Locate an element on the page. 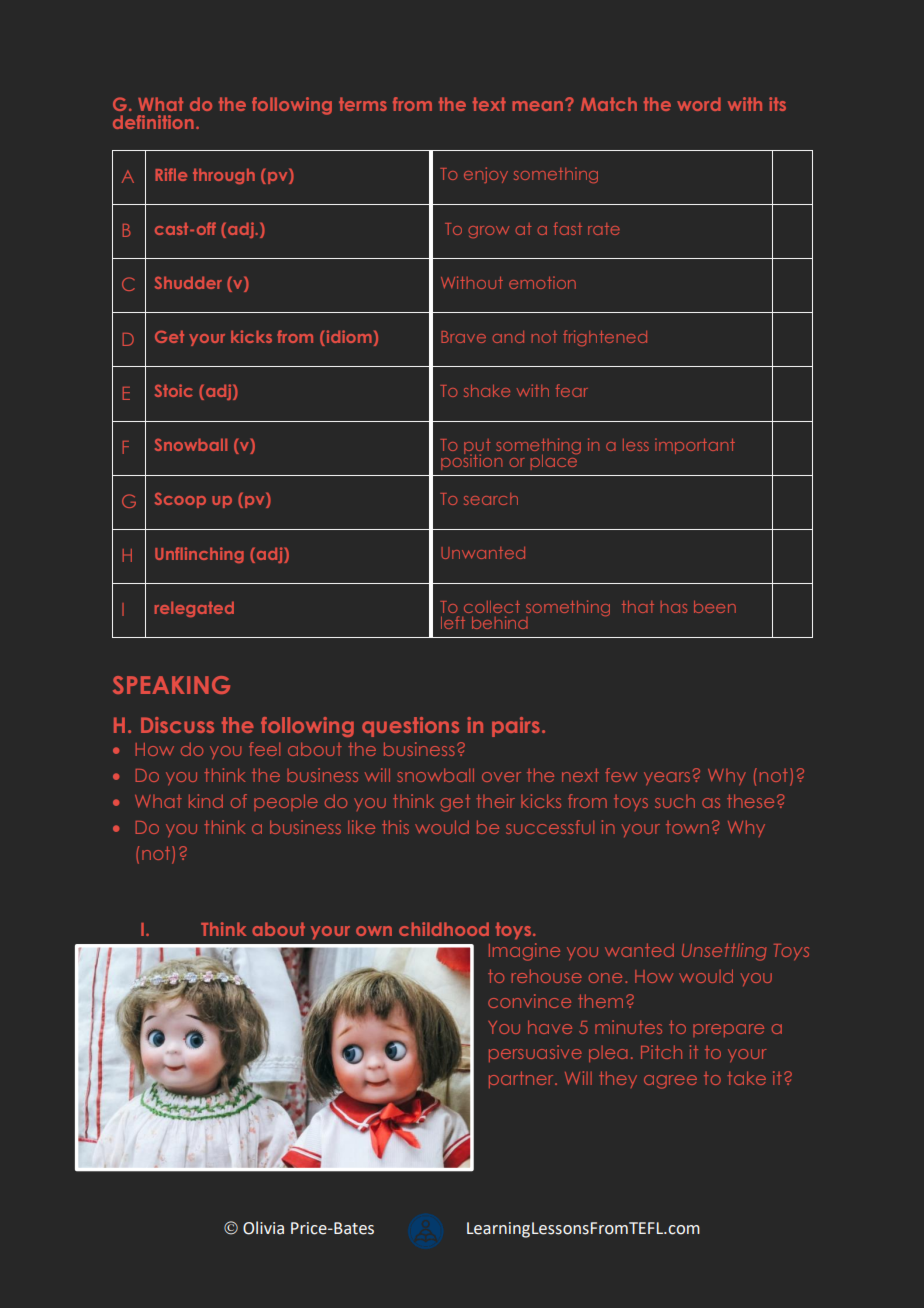 This page has height=1308, width=924. Stoic is located at coordinates (174, 390).
